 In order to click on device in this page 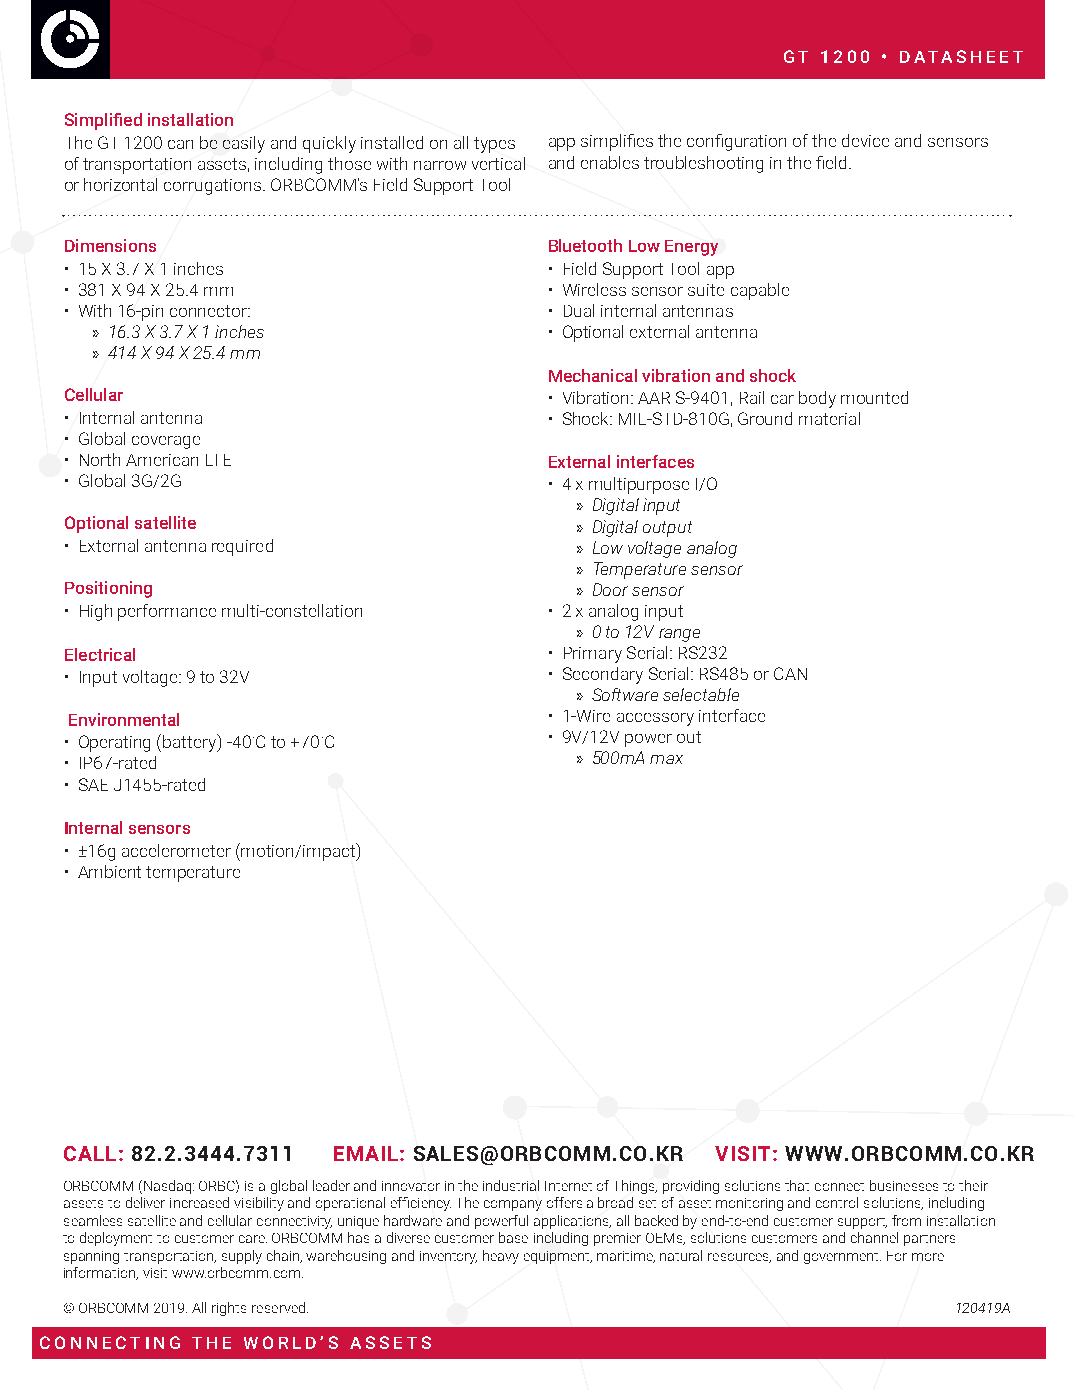, I will do `click(865, 140)`.
